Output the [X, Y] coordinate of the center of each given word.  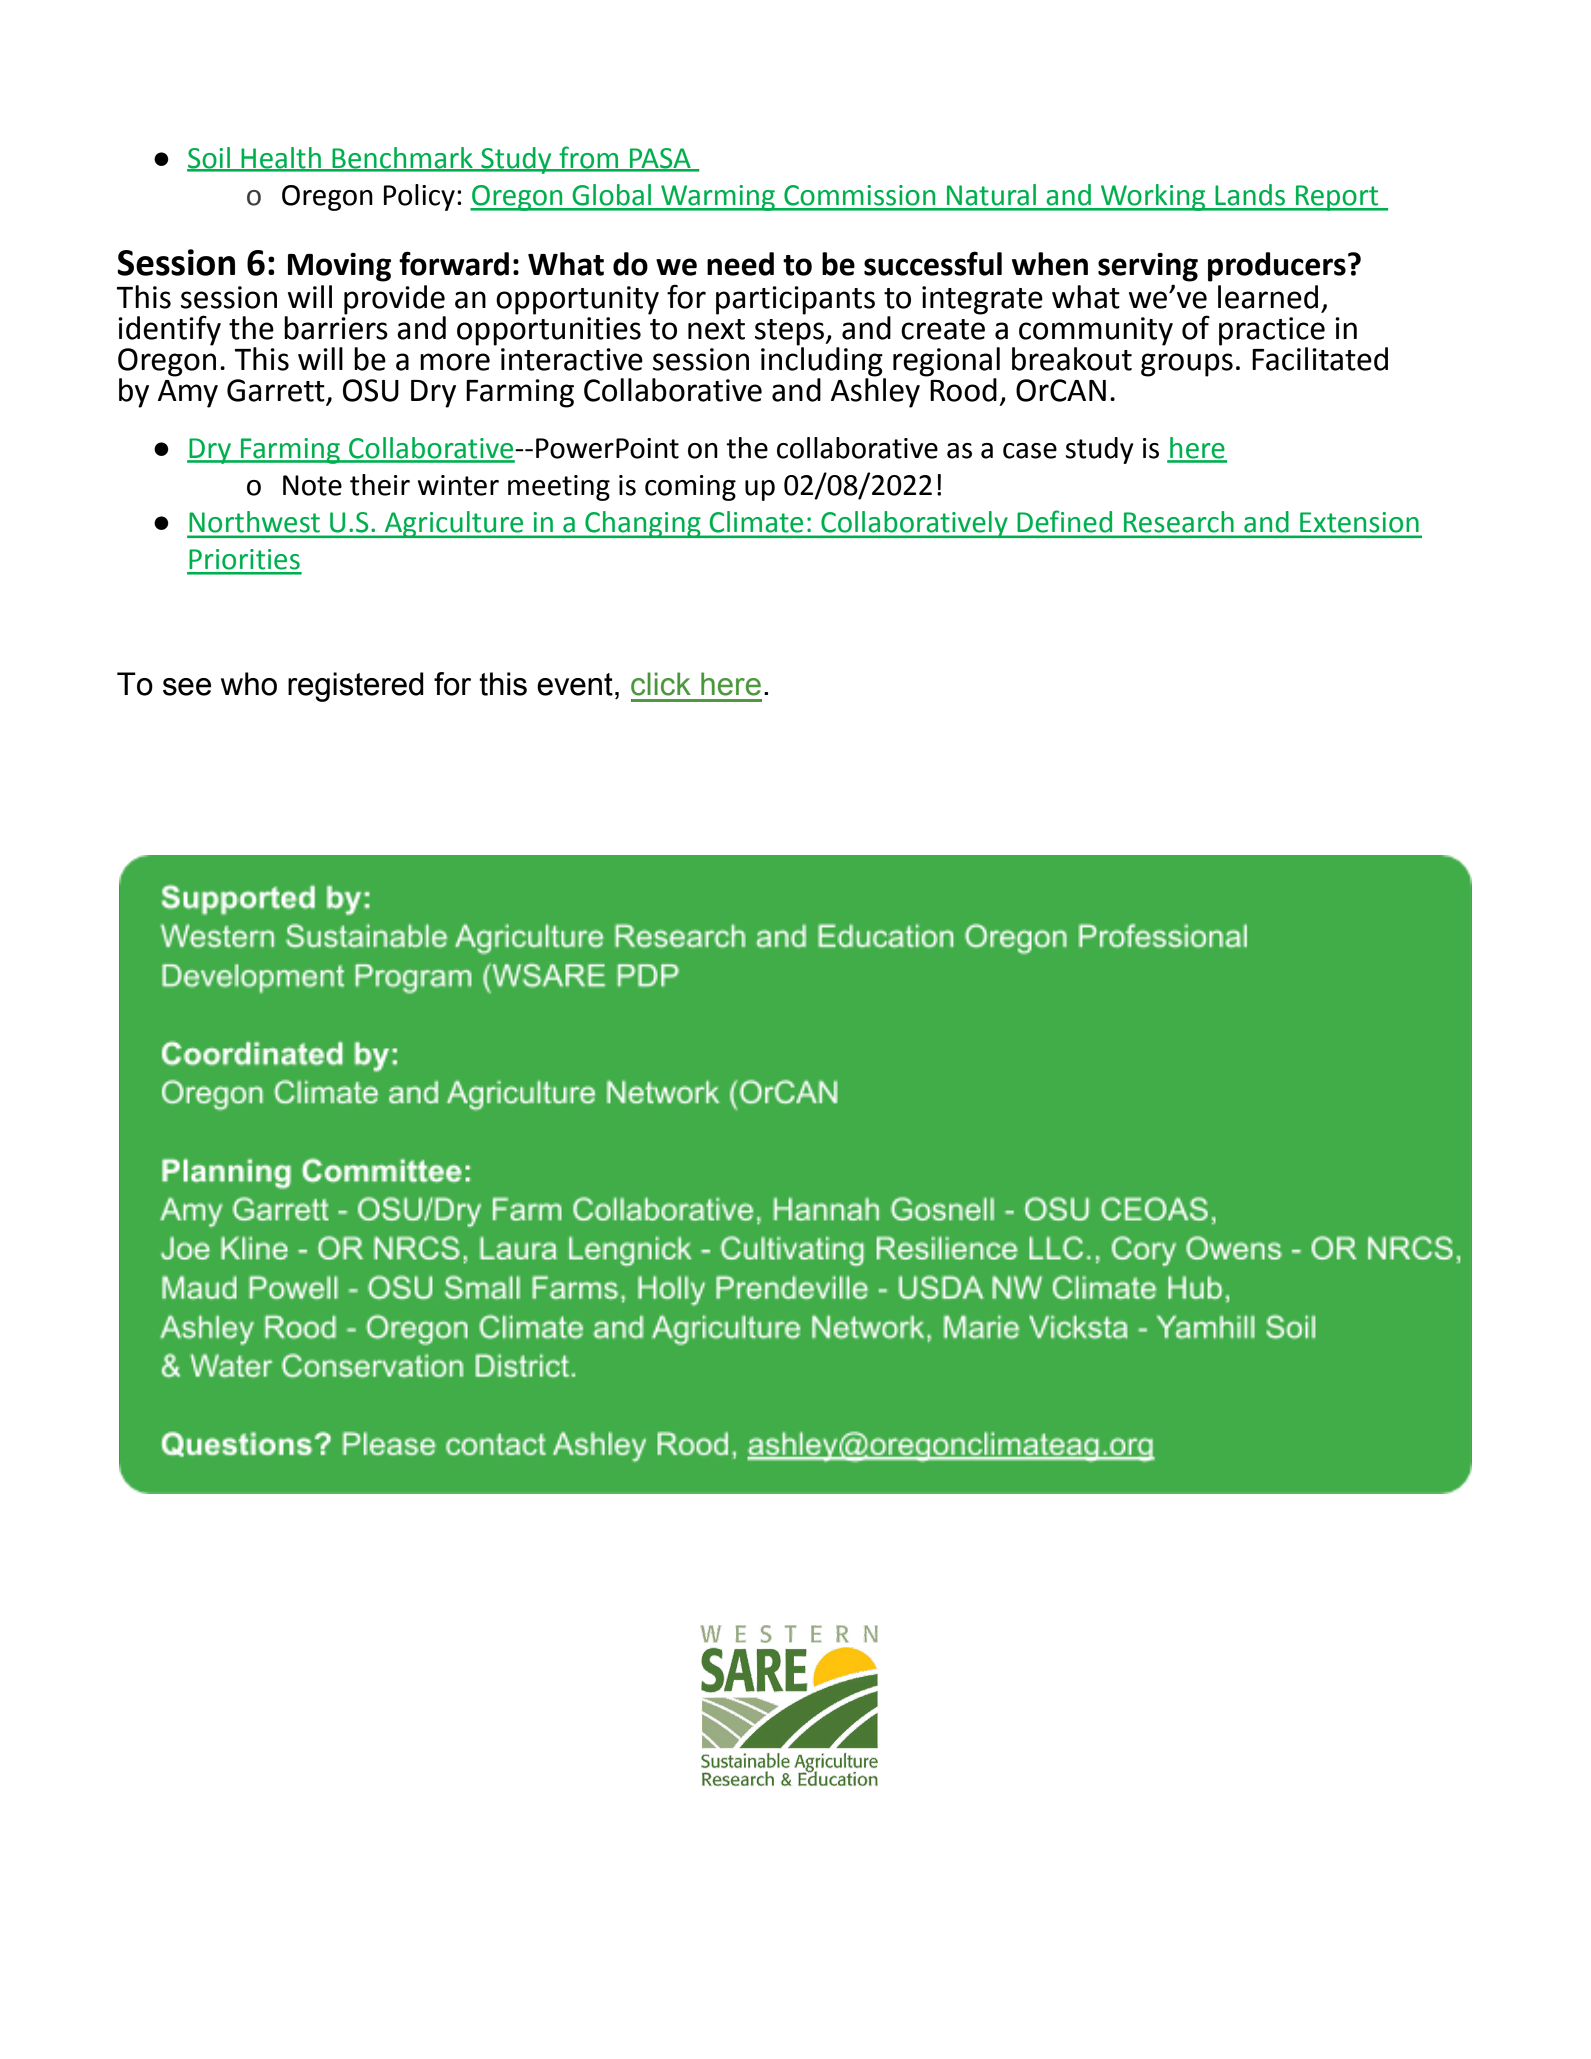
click [661, 684]
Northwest [255, 522]
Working [1153, 197]
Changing [643, 524]
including [823, 361]
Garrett [277, 391]
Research [1178, 521]
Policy [419, 197]
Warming [718, 198]
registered [356, 687]
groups [1187, 365]
